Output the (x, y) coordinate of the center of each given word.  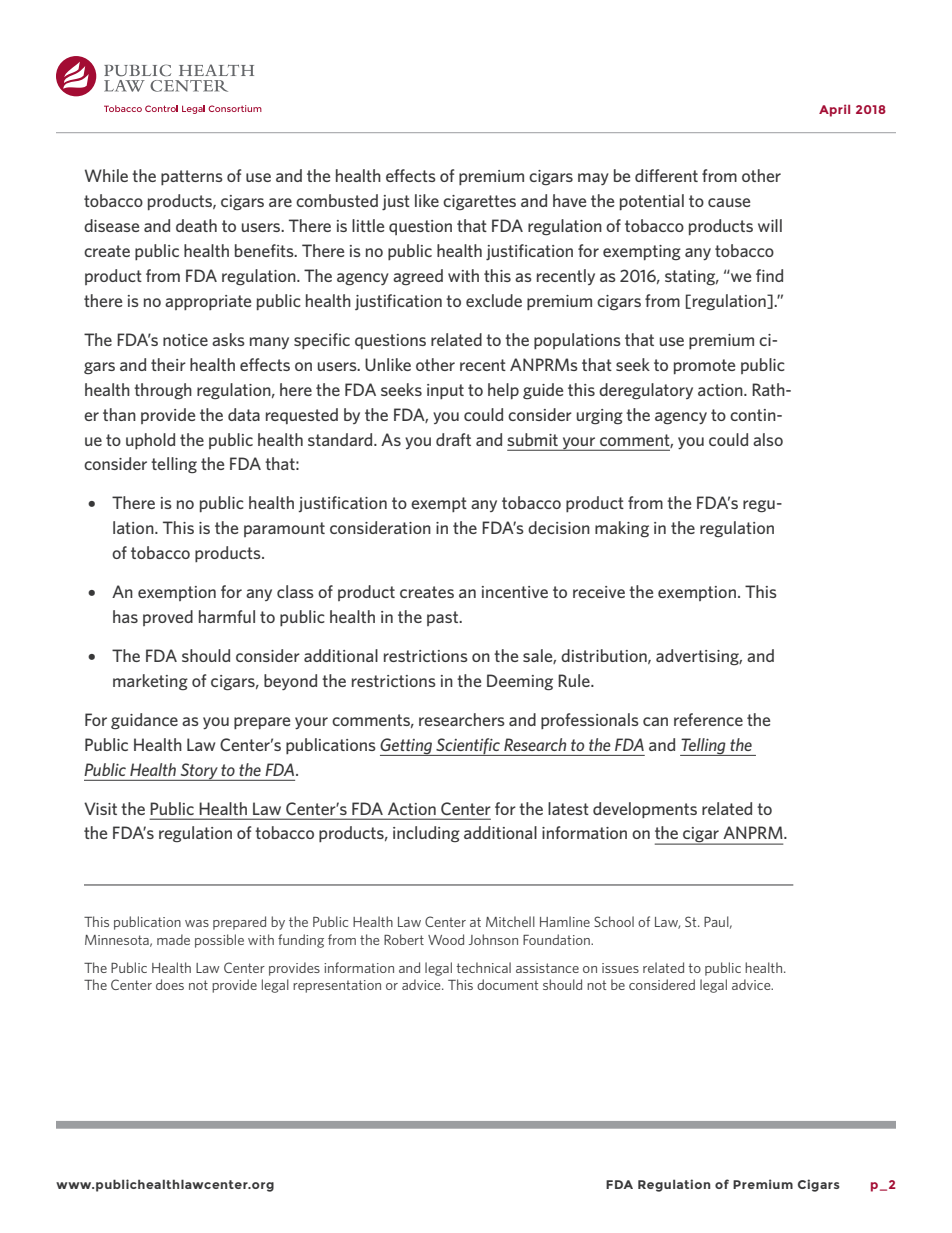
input (445, 391)
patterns (192, 177)
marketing (150, 682)
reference (708, 719)
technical (483, 967)
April (834, 110)
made (173, 939)
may (593, 179)
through (163, 391)
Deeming (520, 682)
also (768, 439)
